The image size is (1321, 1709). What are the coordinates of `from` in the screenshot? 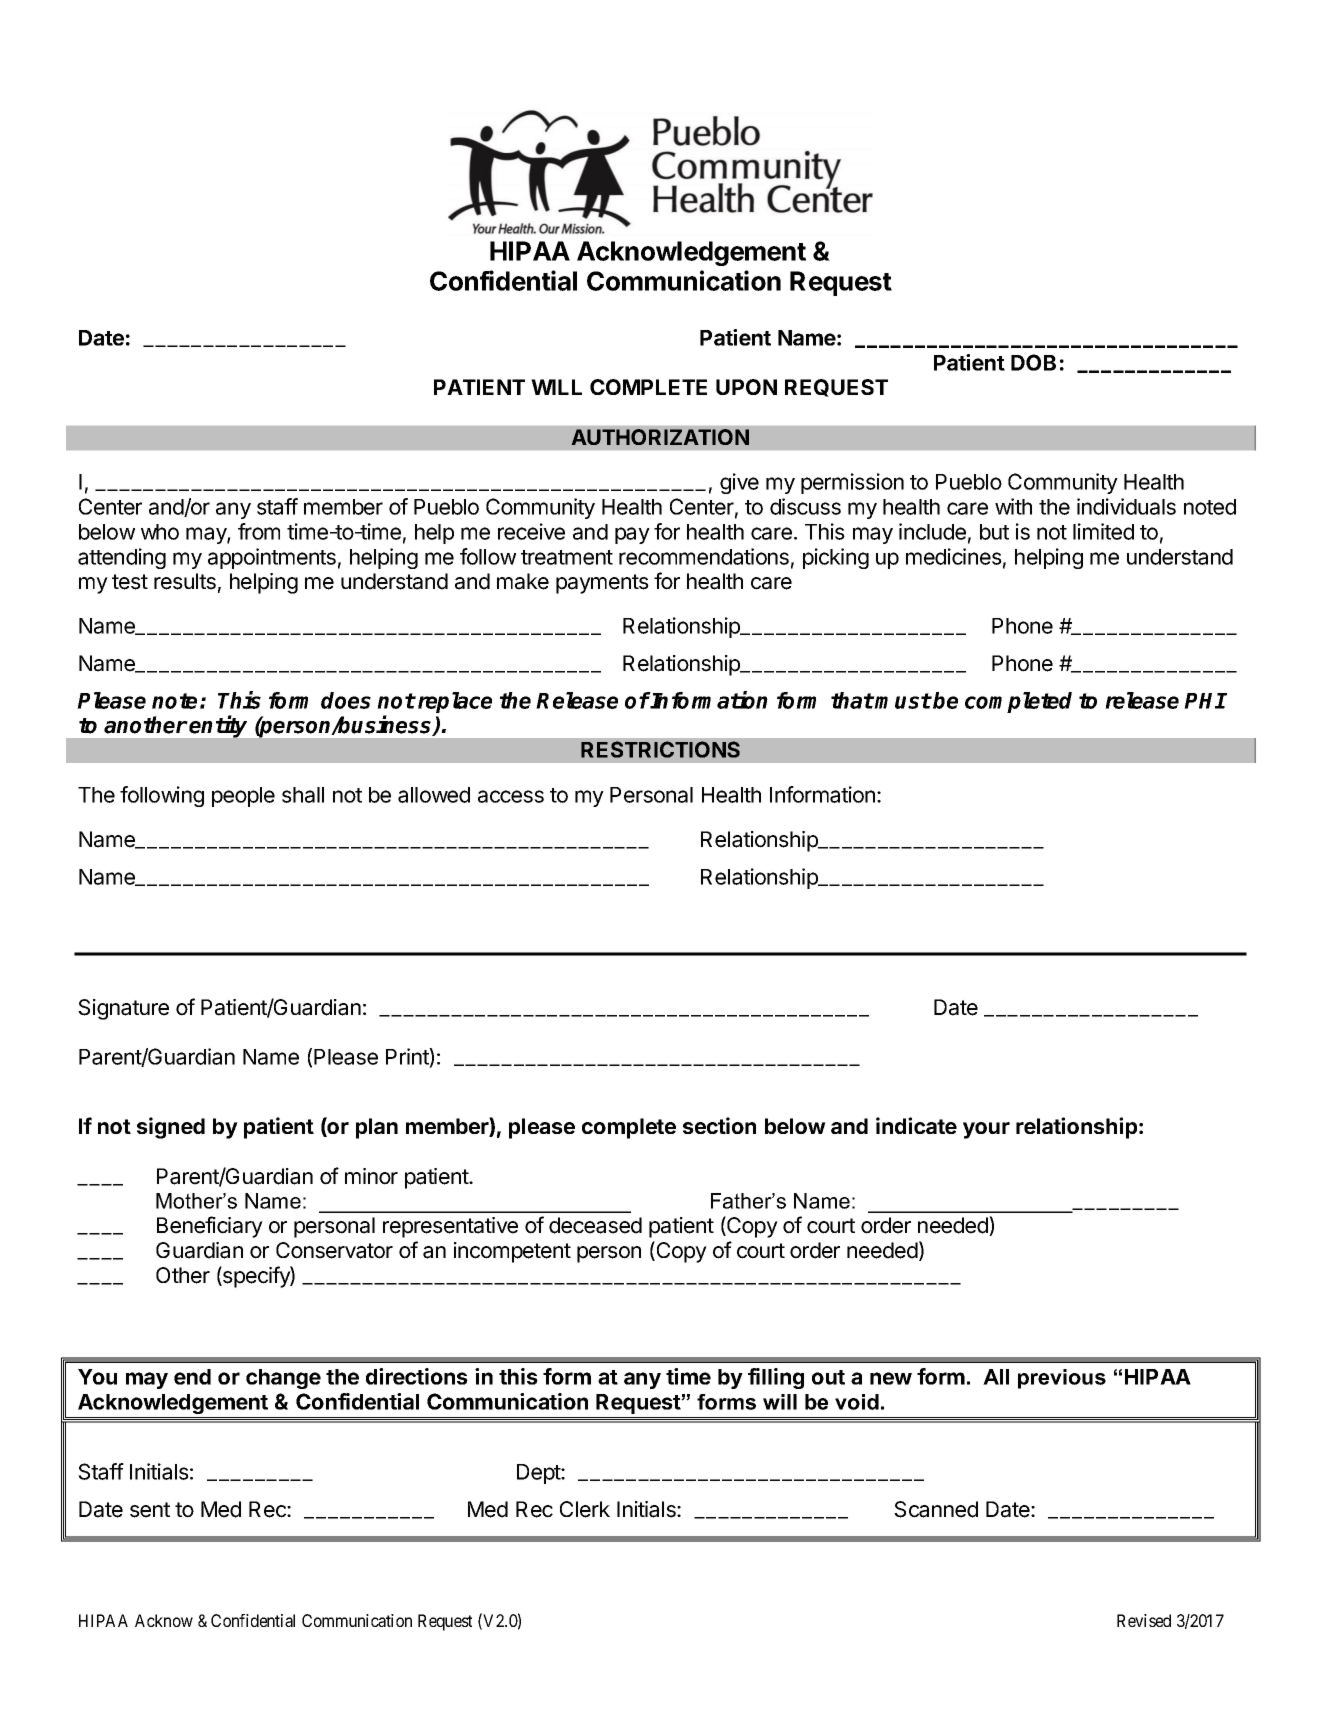 It's located at (259, 531).
